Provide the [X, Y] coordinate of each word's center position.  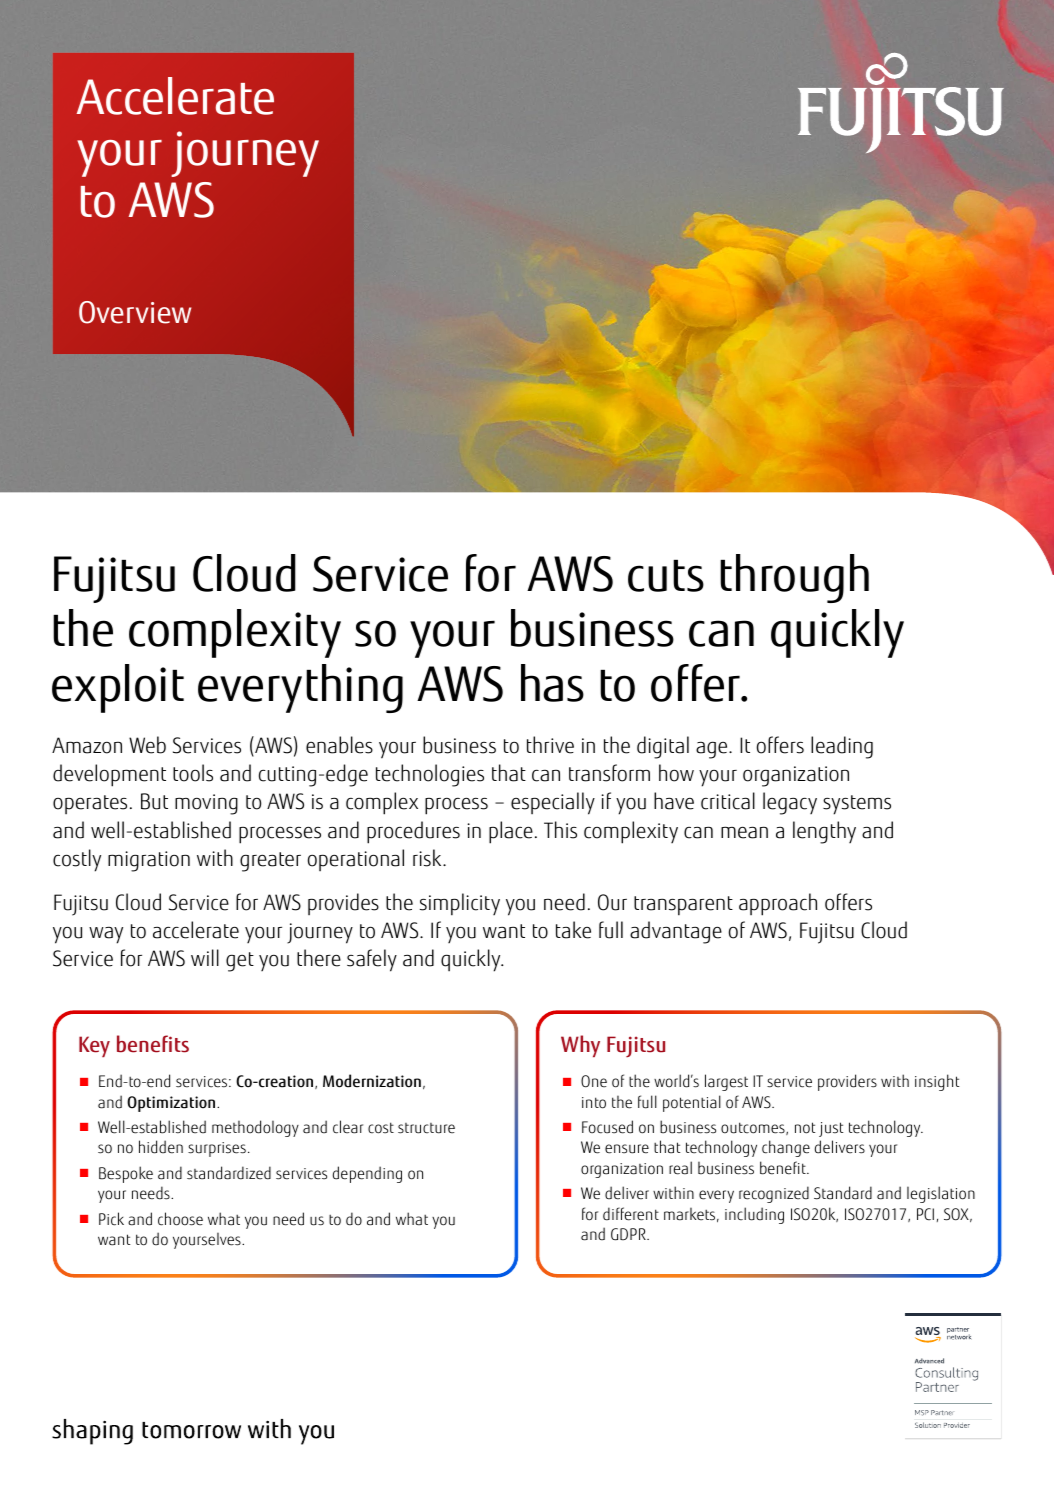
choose [180, 1219]
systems [857, 805]
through [794, 578]
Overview [135, 312]
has [552, 683]
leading [842, 747]
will [205, 957]
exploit [118, 688]
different [631, 1214]
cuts [666, 576]
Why [580, 1046]
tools [193, 773]
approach [778, 904]
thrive [550, 745]
